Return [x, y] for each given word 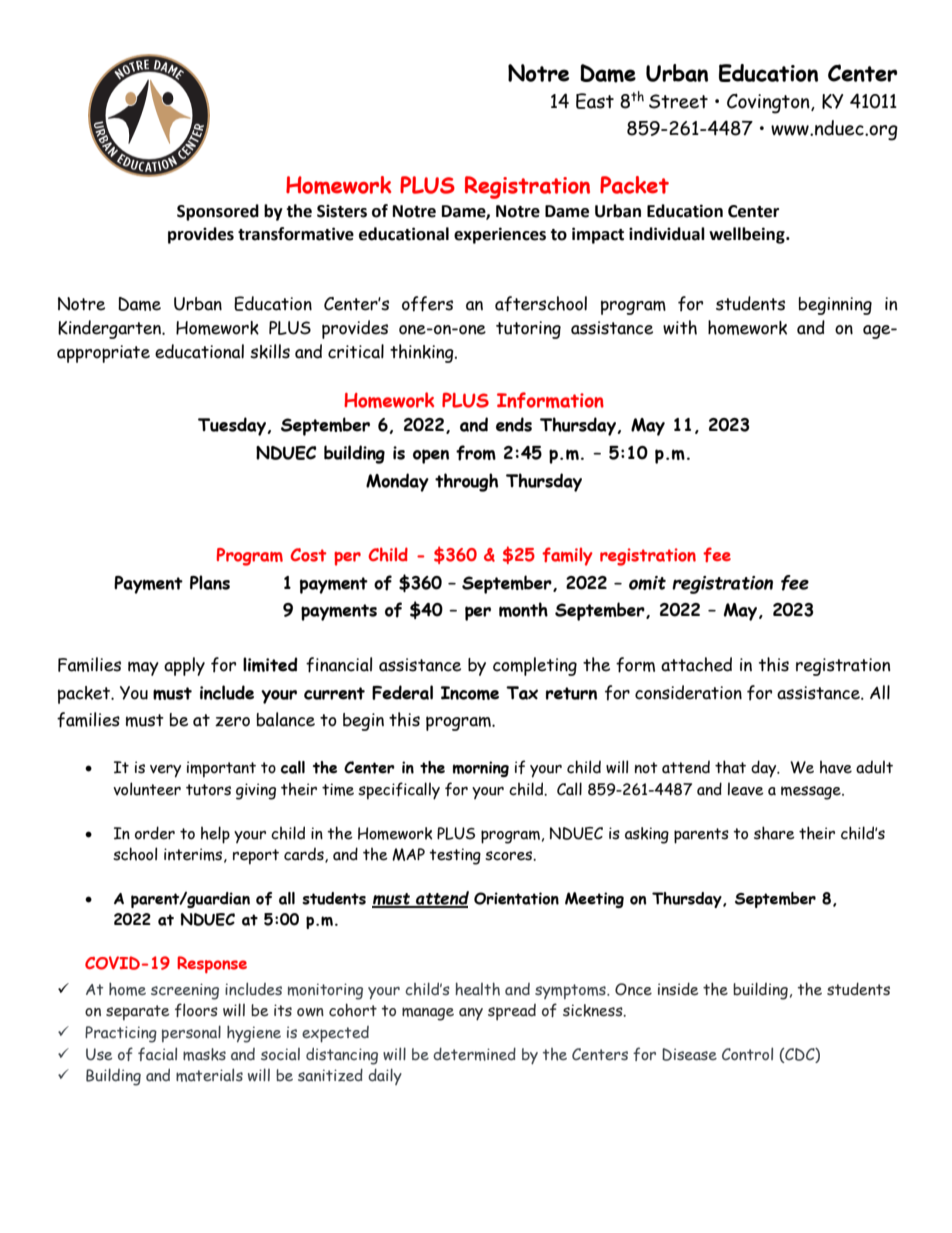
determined [474, 1054]
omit [647, 583]
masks [204, 1054]
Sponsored [218, 212]
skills [270, 351]
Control [747, 1053]
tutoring [528, 330]
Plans [210, 582]
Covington [769, 103]
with [680, 327]
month [523, 609]
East [595, 101]
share [774, 833]
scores [510, 856]
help [215, 835]
